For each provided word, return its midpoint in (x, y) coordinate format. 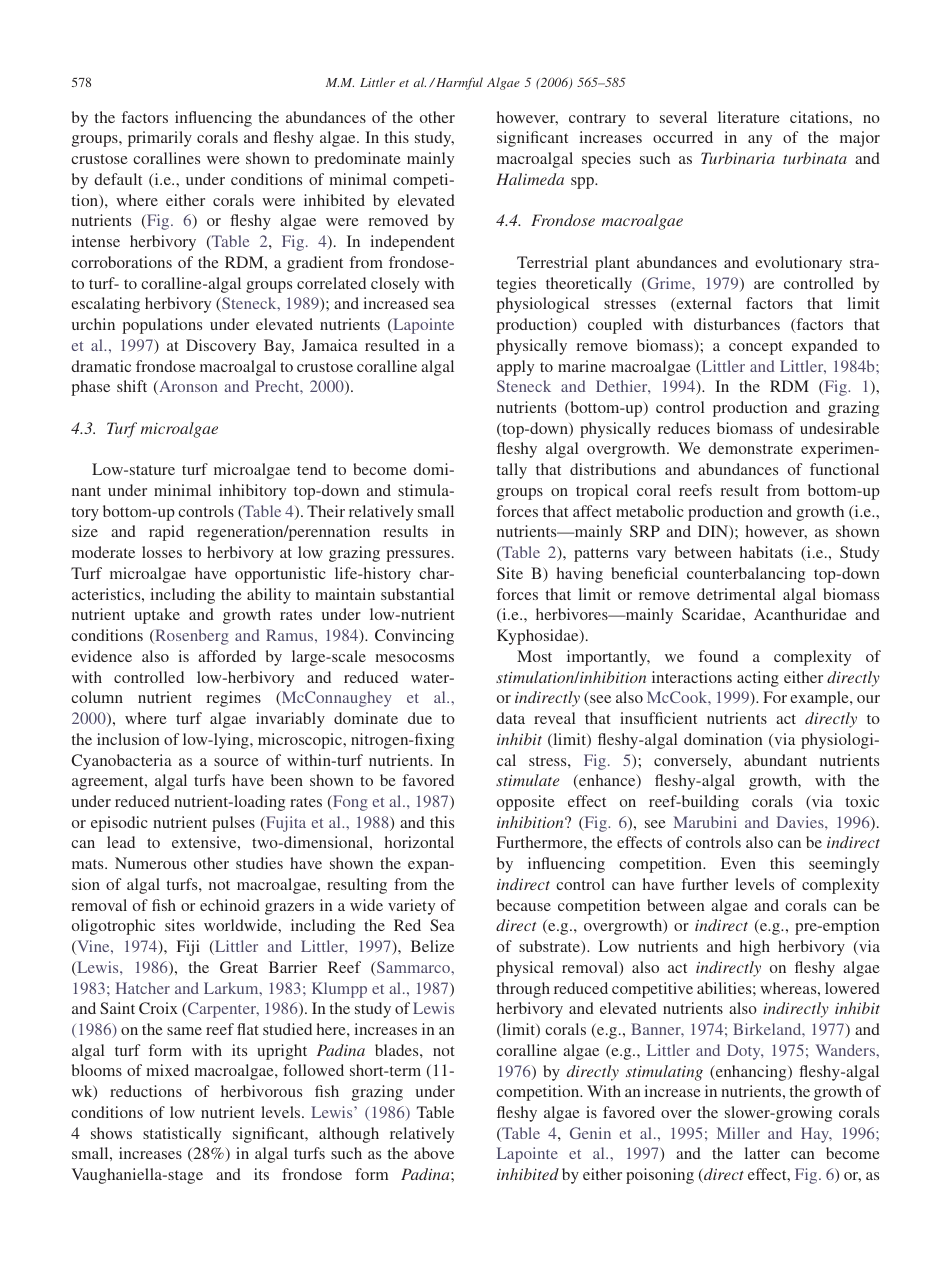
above (434, 1153)
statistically (182, 1135)
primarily (160, 139)
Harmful (458, 83)
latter (762, 1153)
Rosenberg (191, 637)
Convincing (414, 637)
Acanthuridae (800, 614)
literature (749, 117)
